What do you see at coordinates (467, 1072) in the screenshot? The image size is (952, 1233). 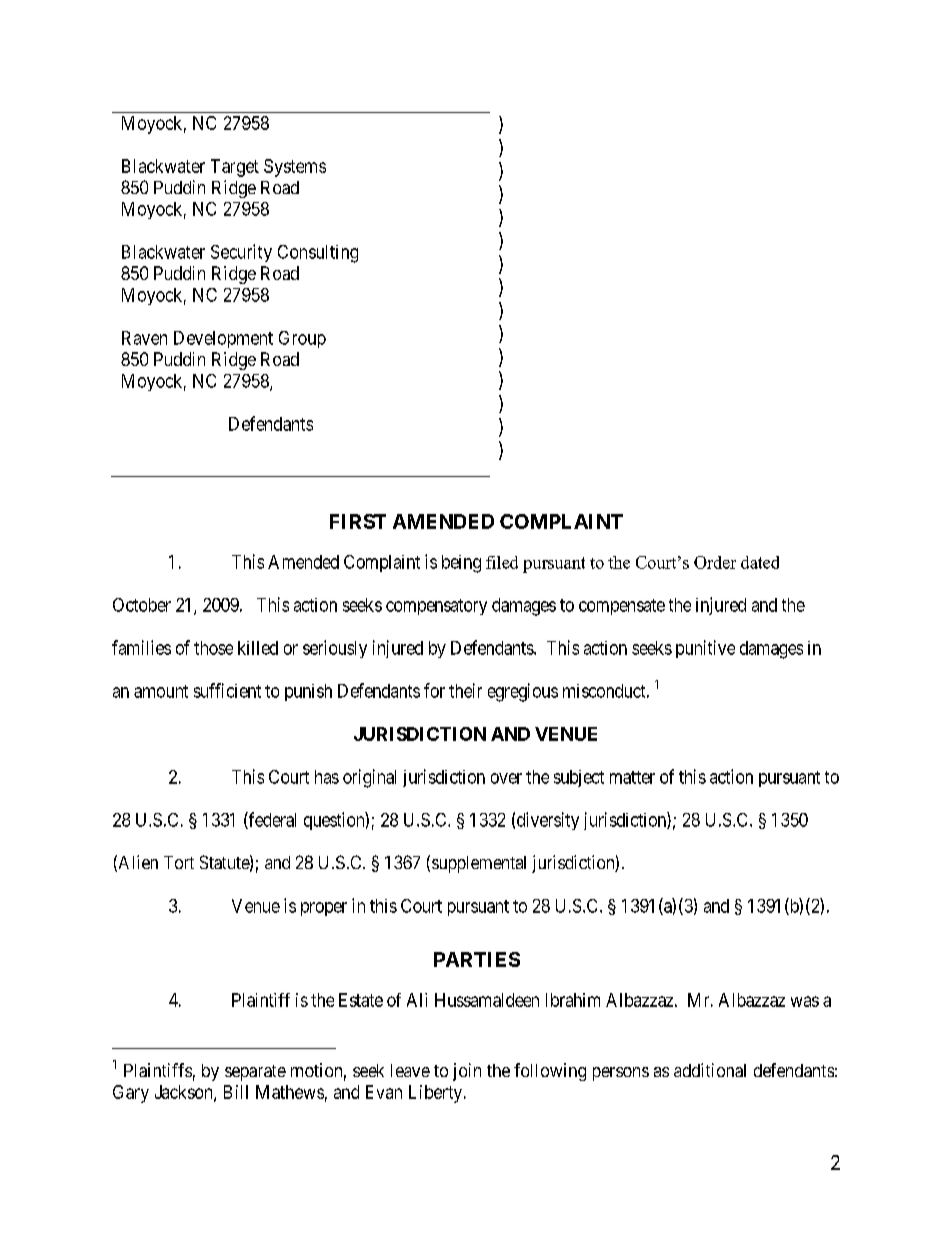 I see `join` at bounding box center [467, 1072].
